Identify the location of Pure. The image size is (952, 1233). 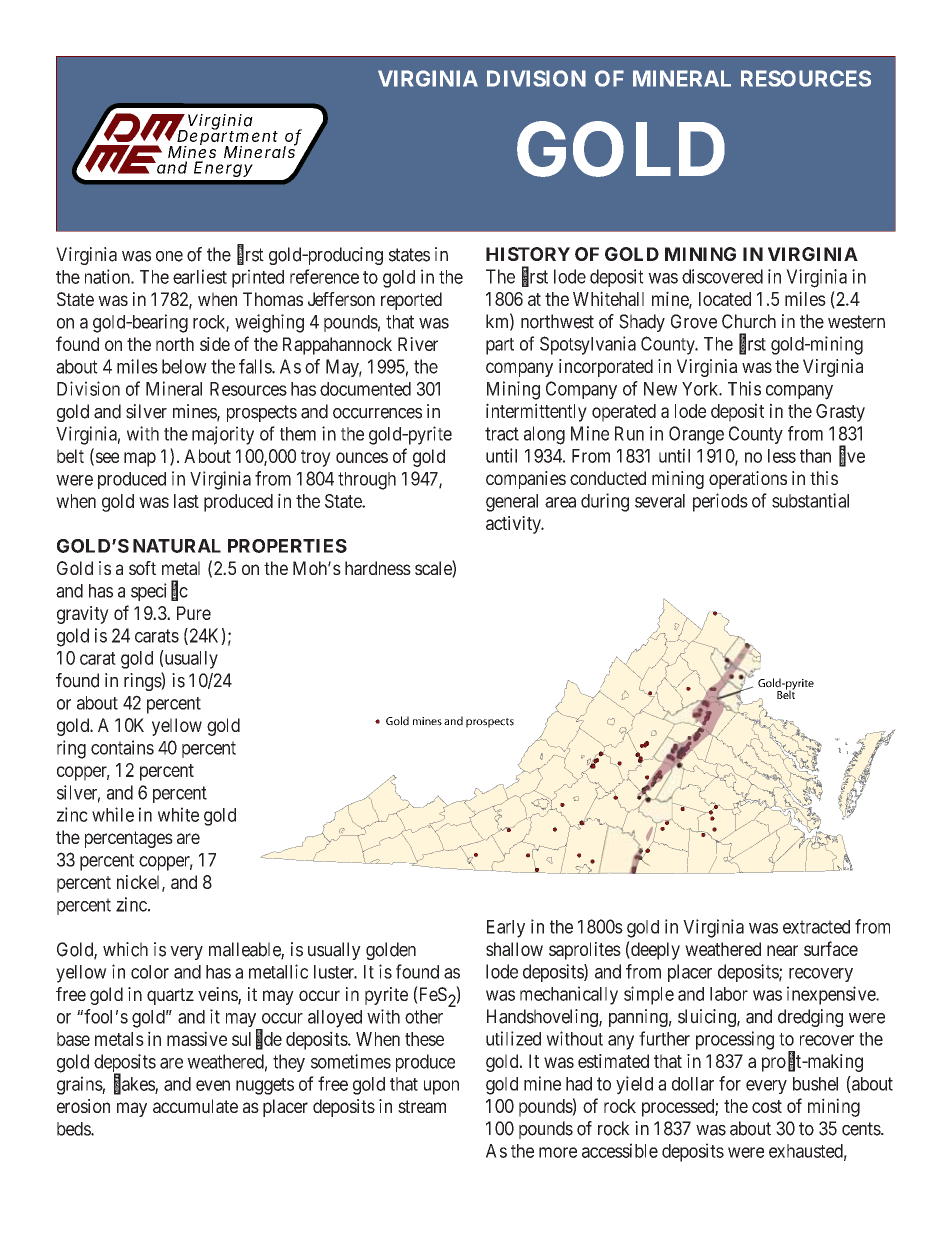
(194, 613).
